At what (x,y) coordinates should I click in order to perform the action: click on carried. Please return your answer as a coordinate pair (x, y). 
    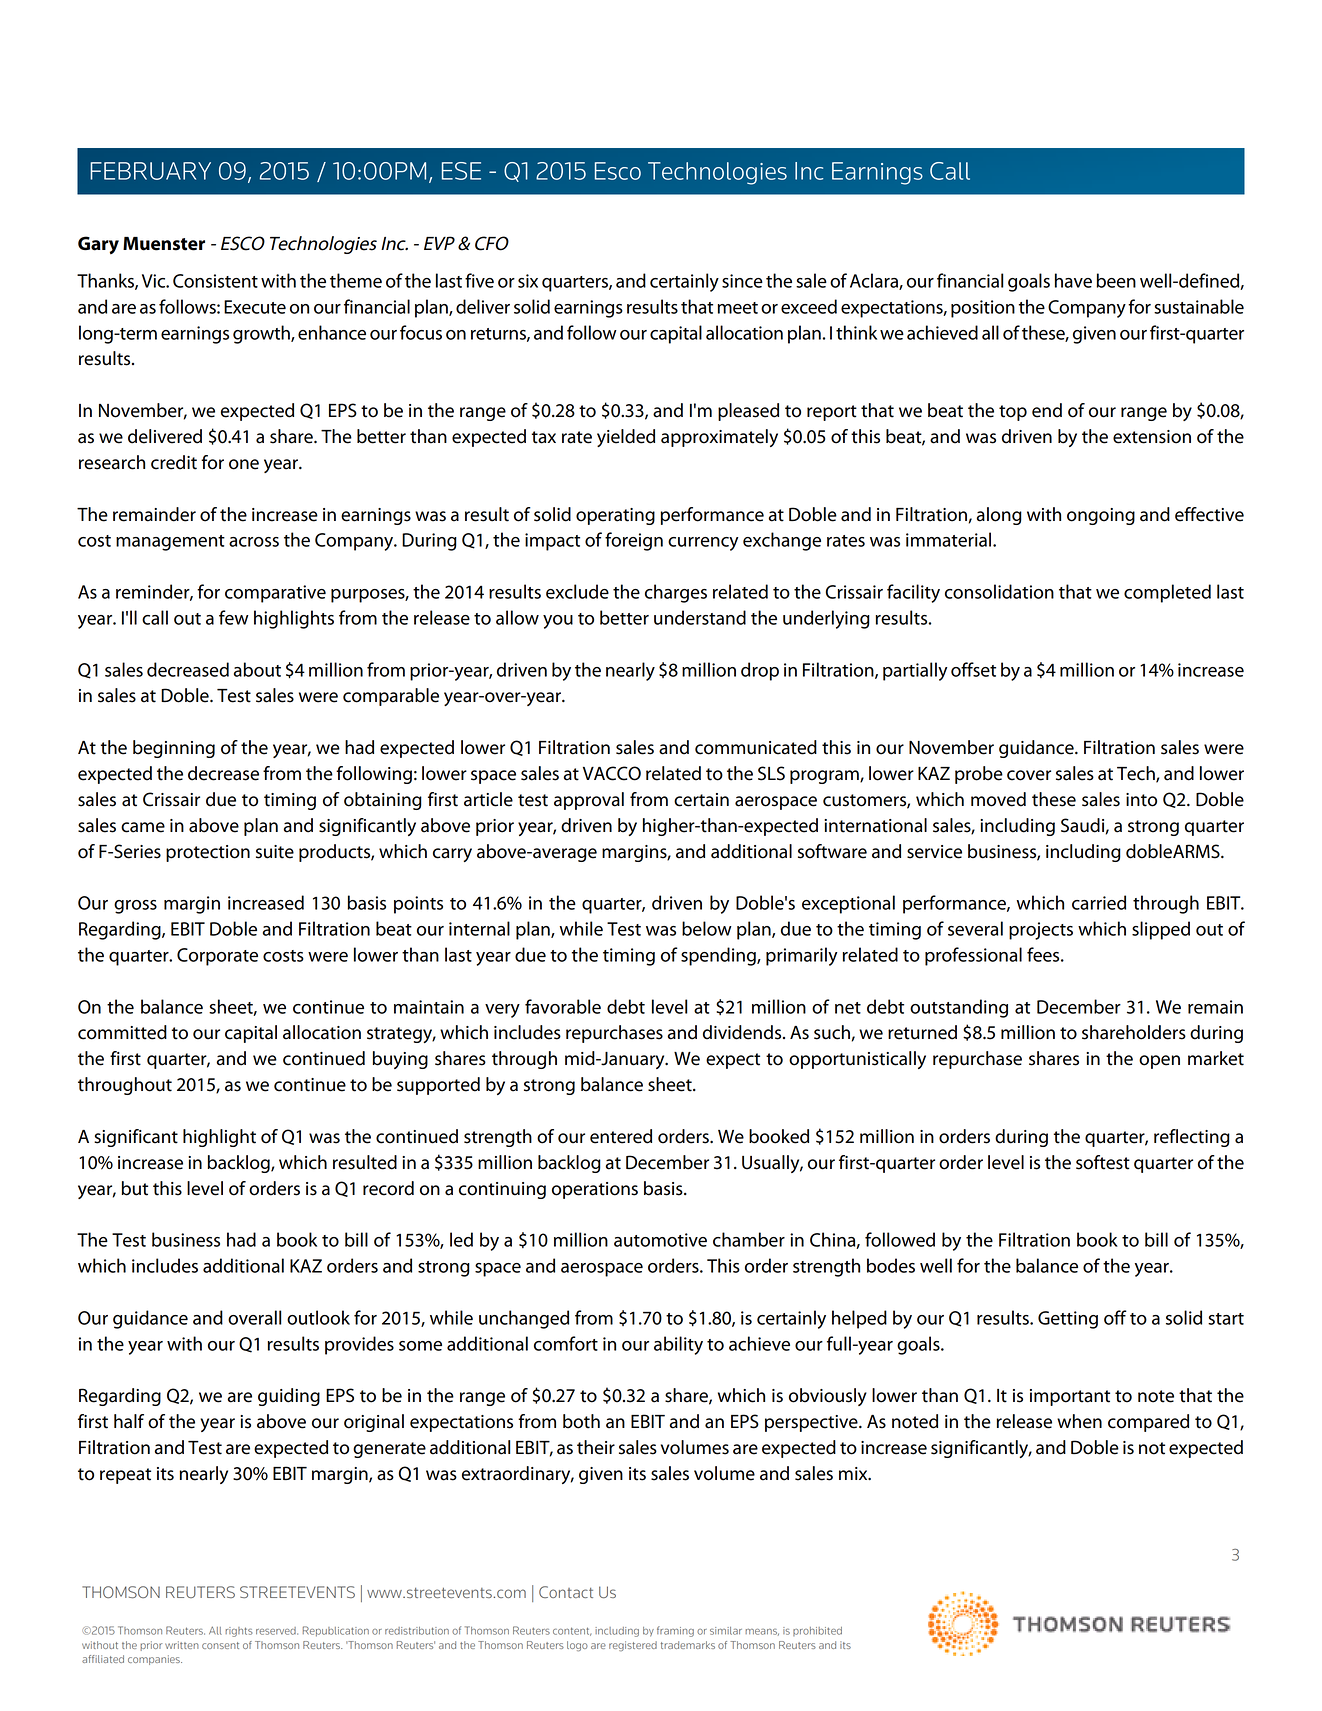
    Looking at the image, I should click on (1099, 902).
